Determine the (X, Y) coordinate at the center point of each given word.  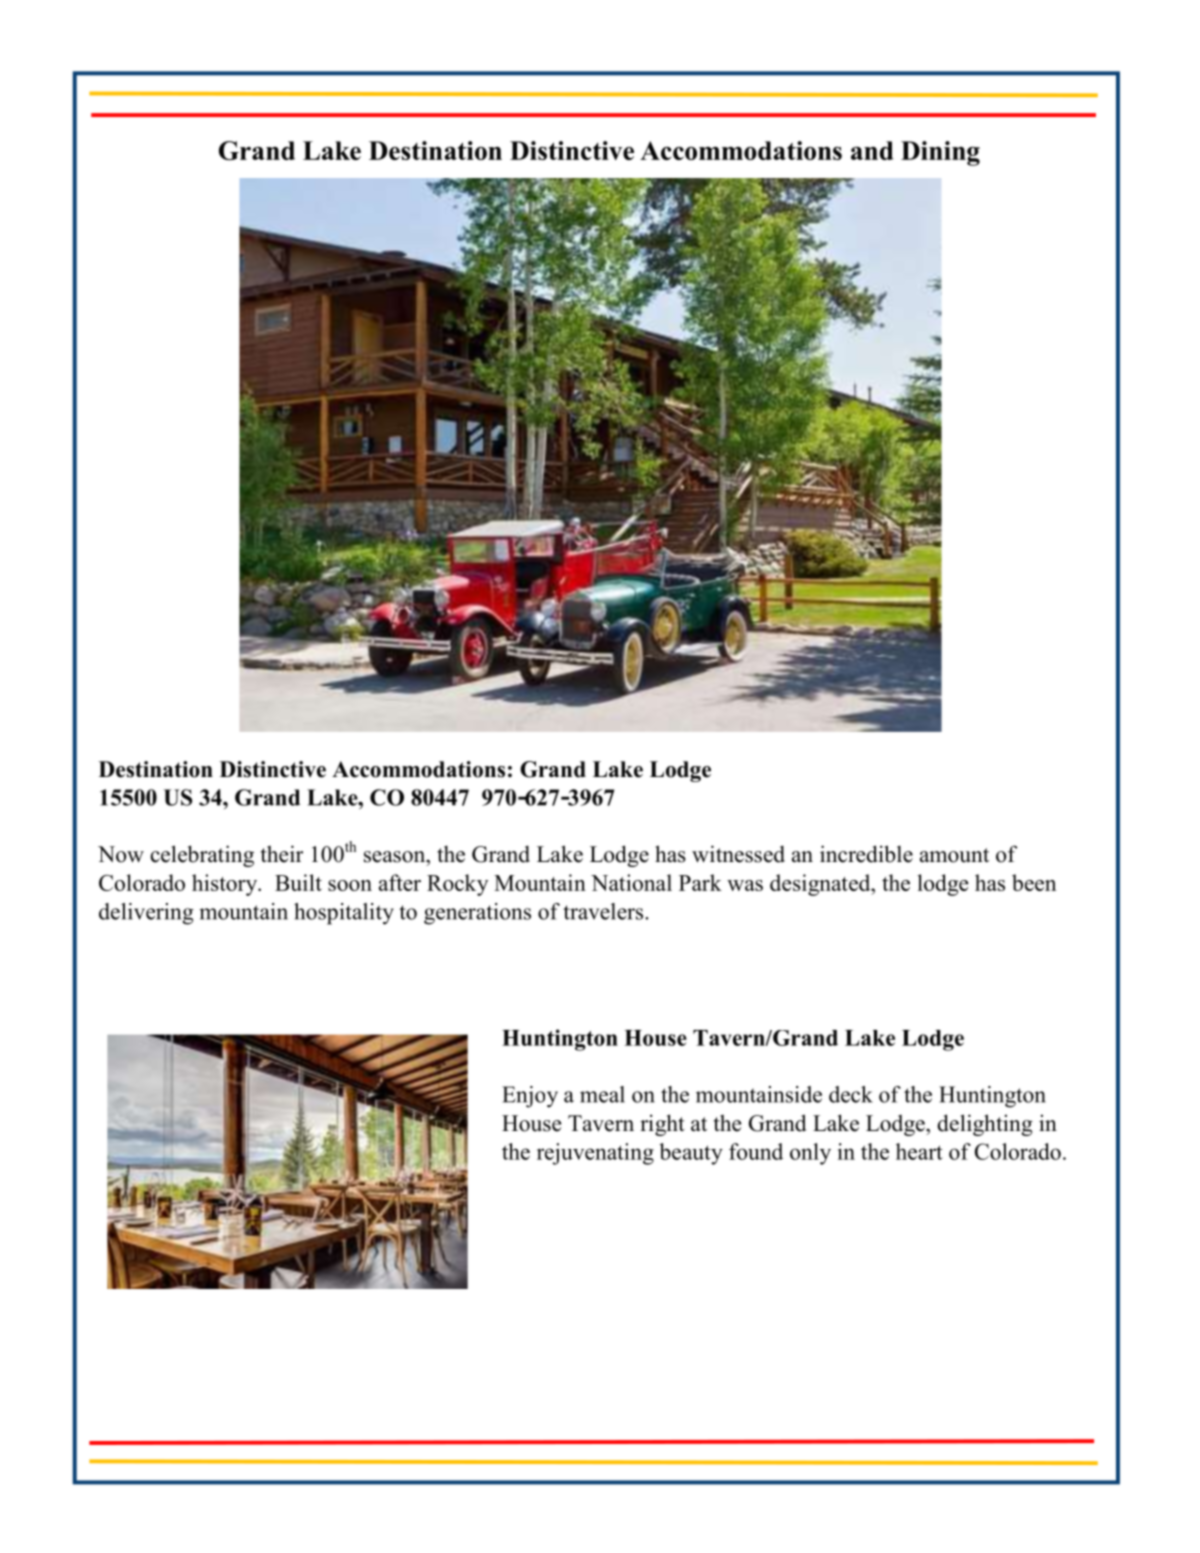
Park (700, 882)
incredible (866, 854)
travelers (604, 911)
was (745, 885)
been (1034, 882)
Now (121, 854)
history (226, 885)
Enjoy (530, 1097)
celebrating (202, 856)
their (282, 854)
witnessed (738, 854)
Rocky (457, 885)
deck (851, 1094)
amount (954, 855)
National (631, 882)
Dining (940, 153)
